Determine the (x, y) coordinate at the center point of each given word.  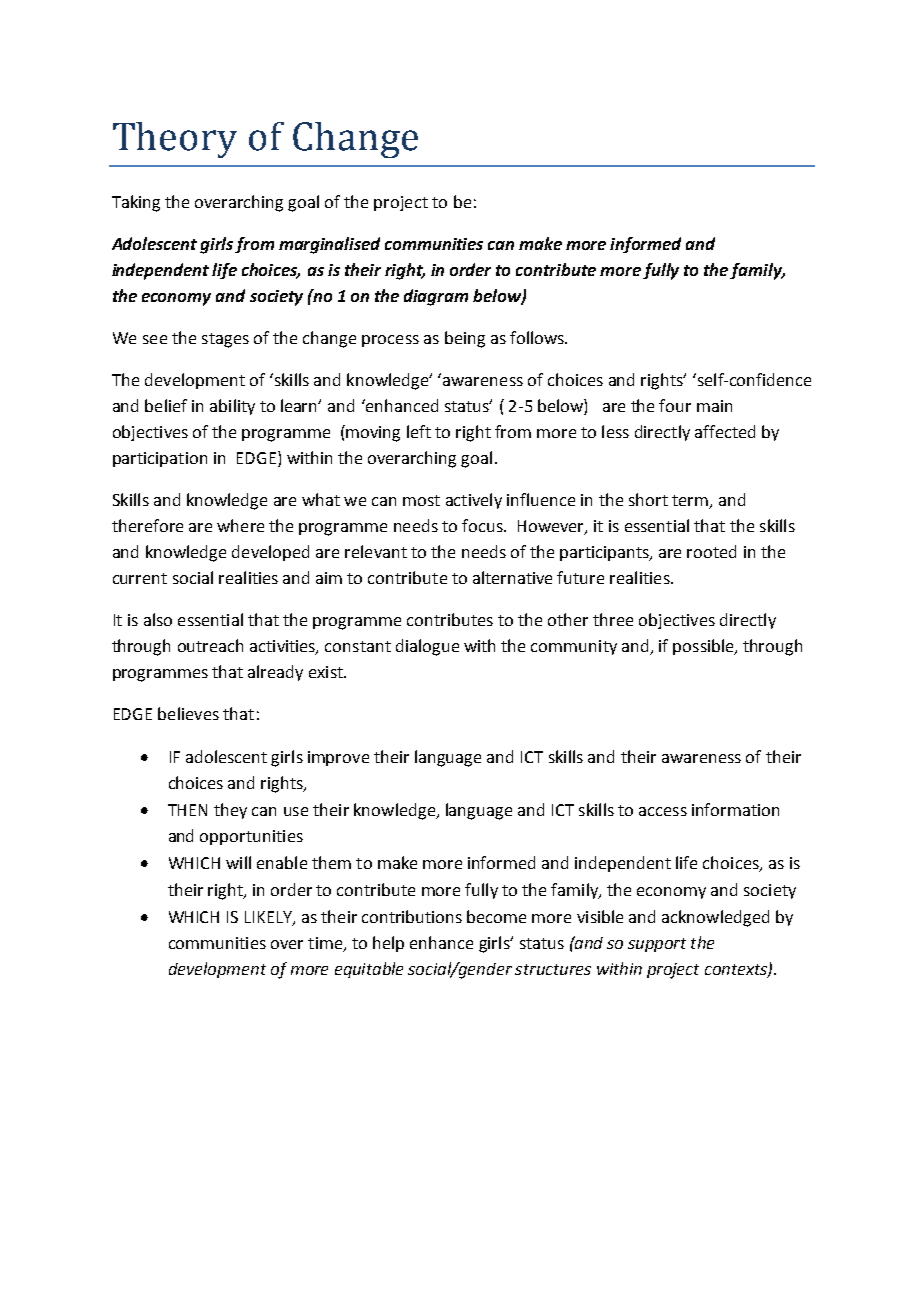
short (648, 499)
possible (704, 647)
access (663, 811)
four (675, 405)
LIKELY (269, 918)
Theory (175, 140)
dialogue (427, 647)
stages (225, 340)
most (421, 500)
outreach (210, 645)
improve (338, 758)
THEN (187, 810)
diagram (436, 297)
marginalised (329, 245)
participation (160, 459)
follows (538, 337)
